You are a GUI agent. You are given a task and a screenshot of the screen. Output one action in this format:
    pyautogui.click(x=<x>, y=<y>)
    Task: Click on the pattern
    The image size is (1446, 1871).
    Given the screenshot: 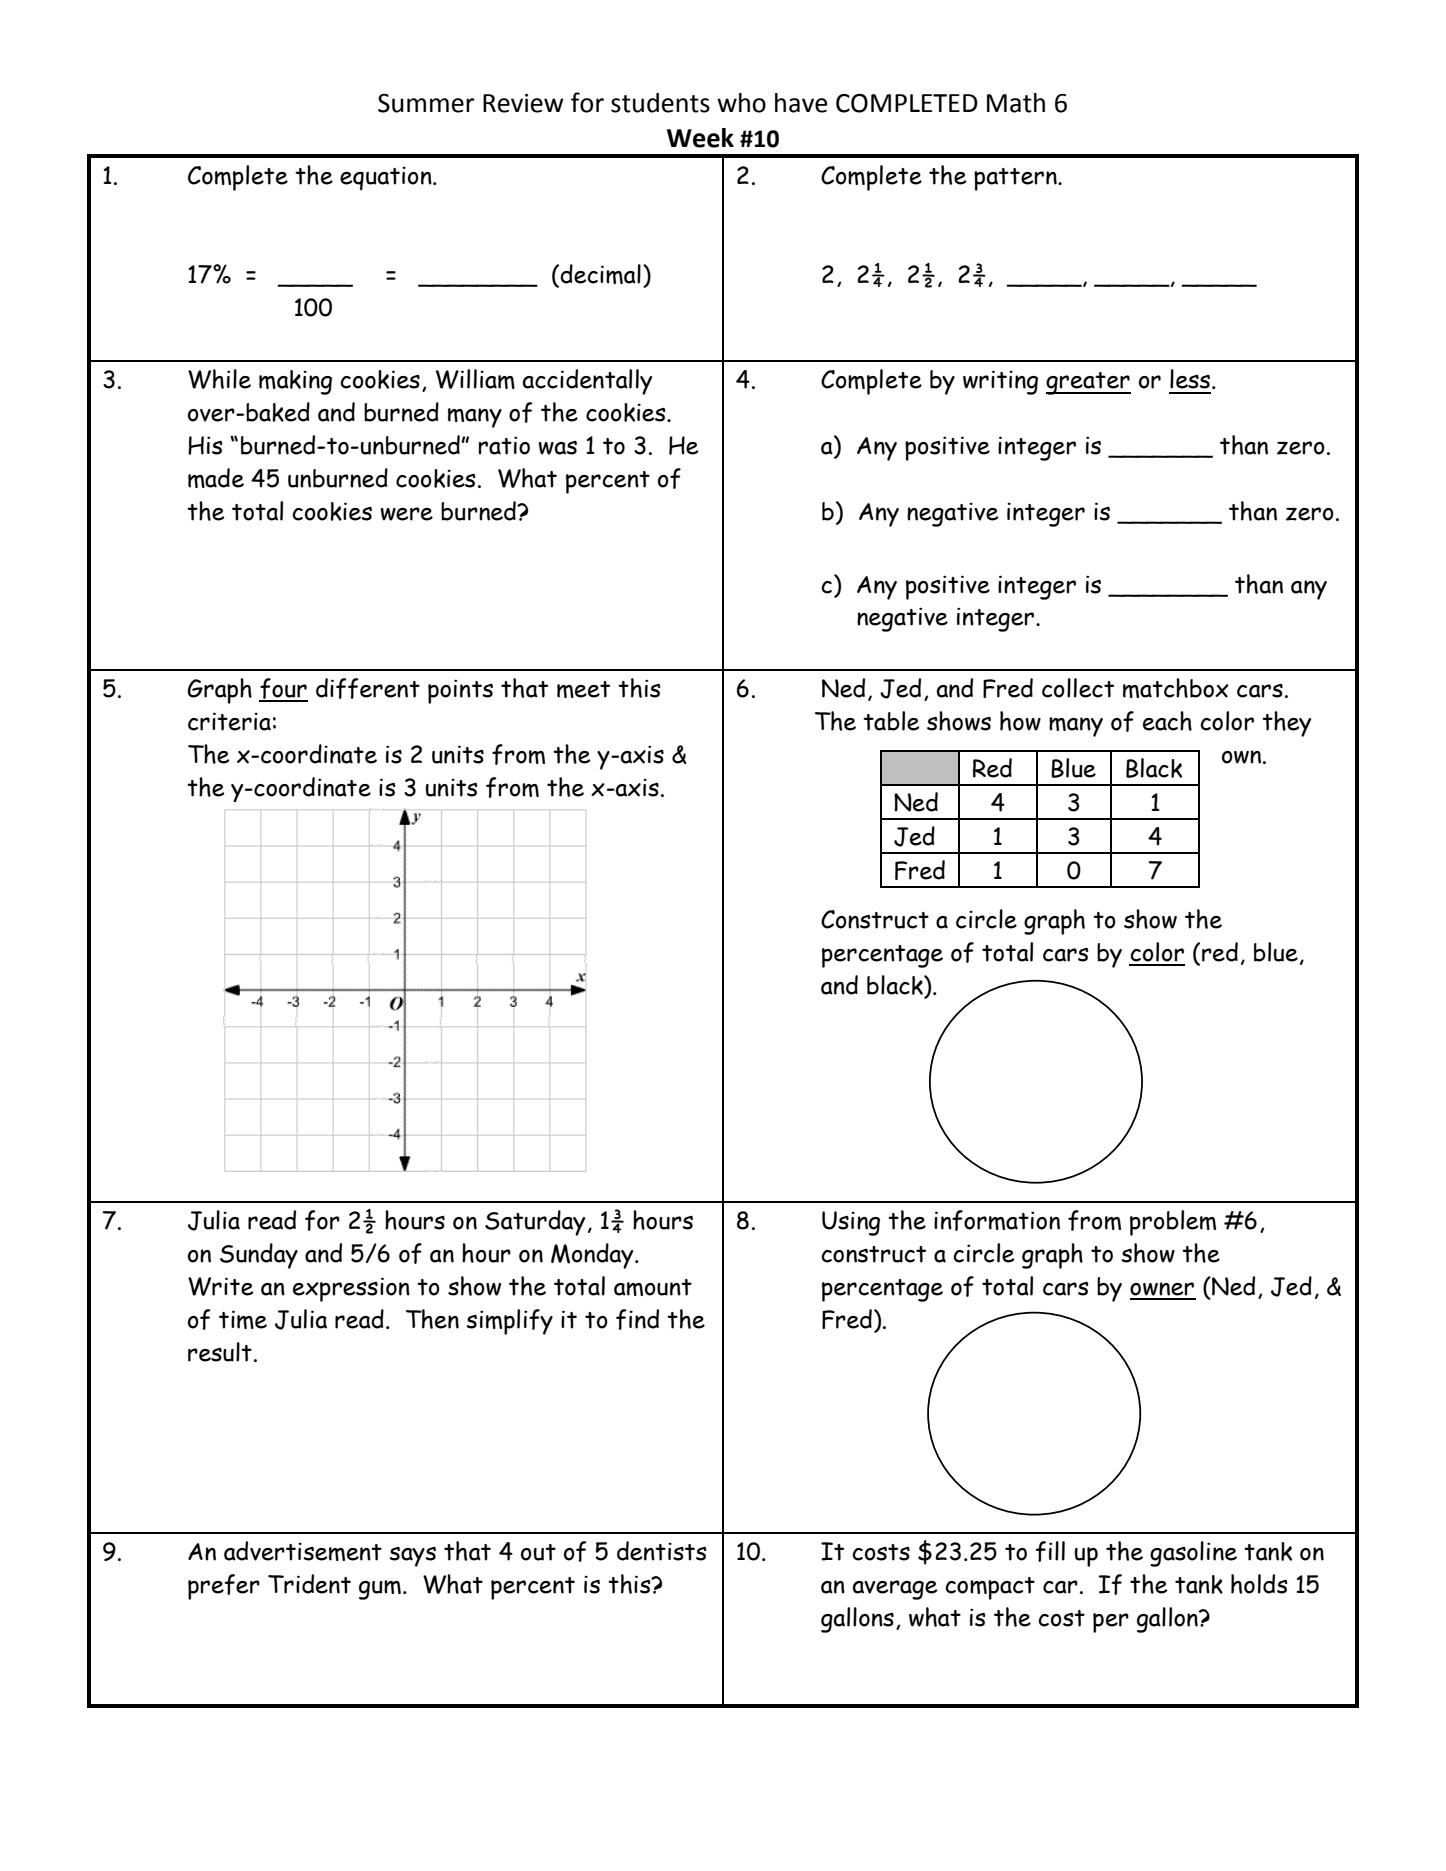 What is the action you would take?
    pyautogui.click(x=1016, y=179)
